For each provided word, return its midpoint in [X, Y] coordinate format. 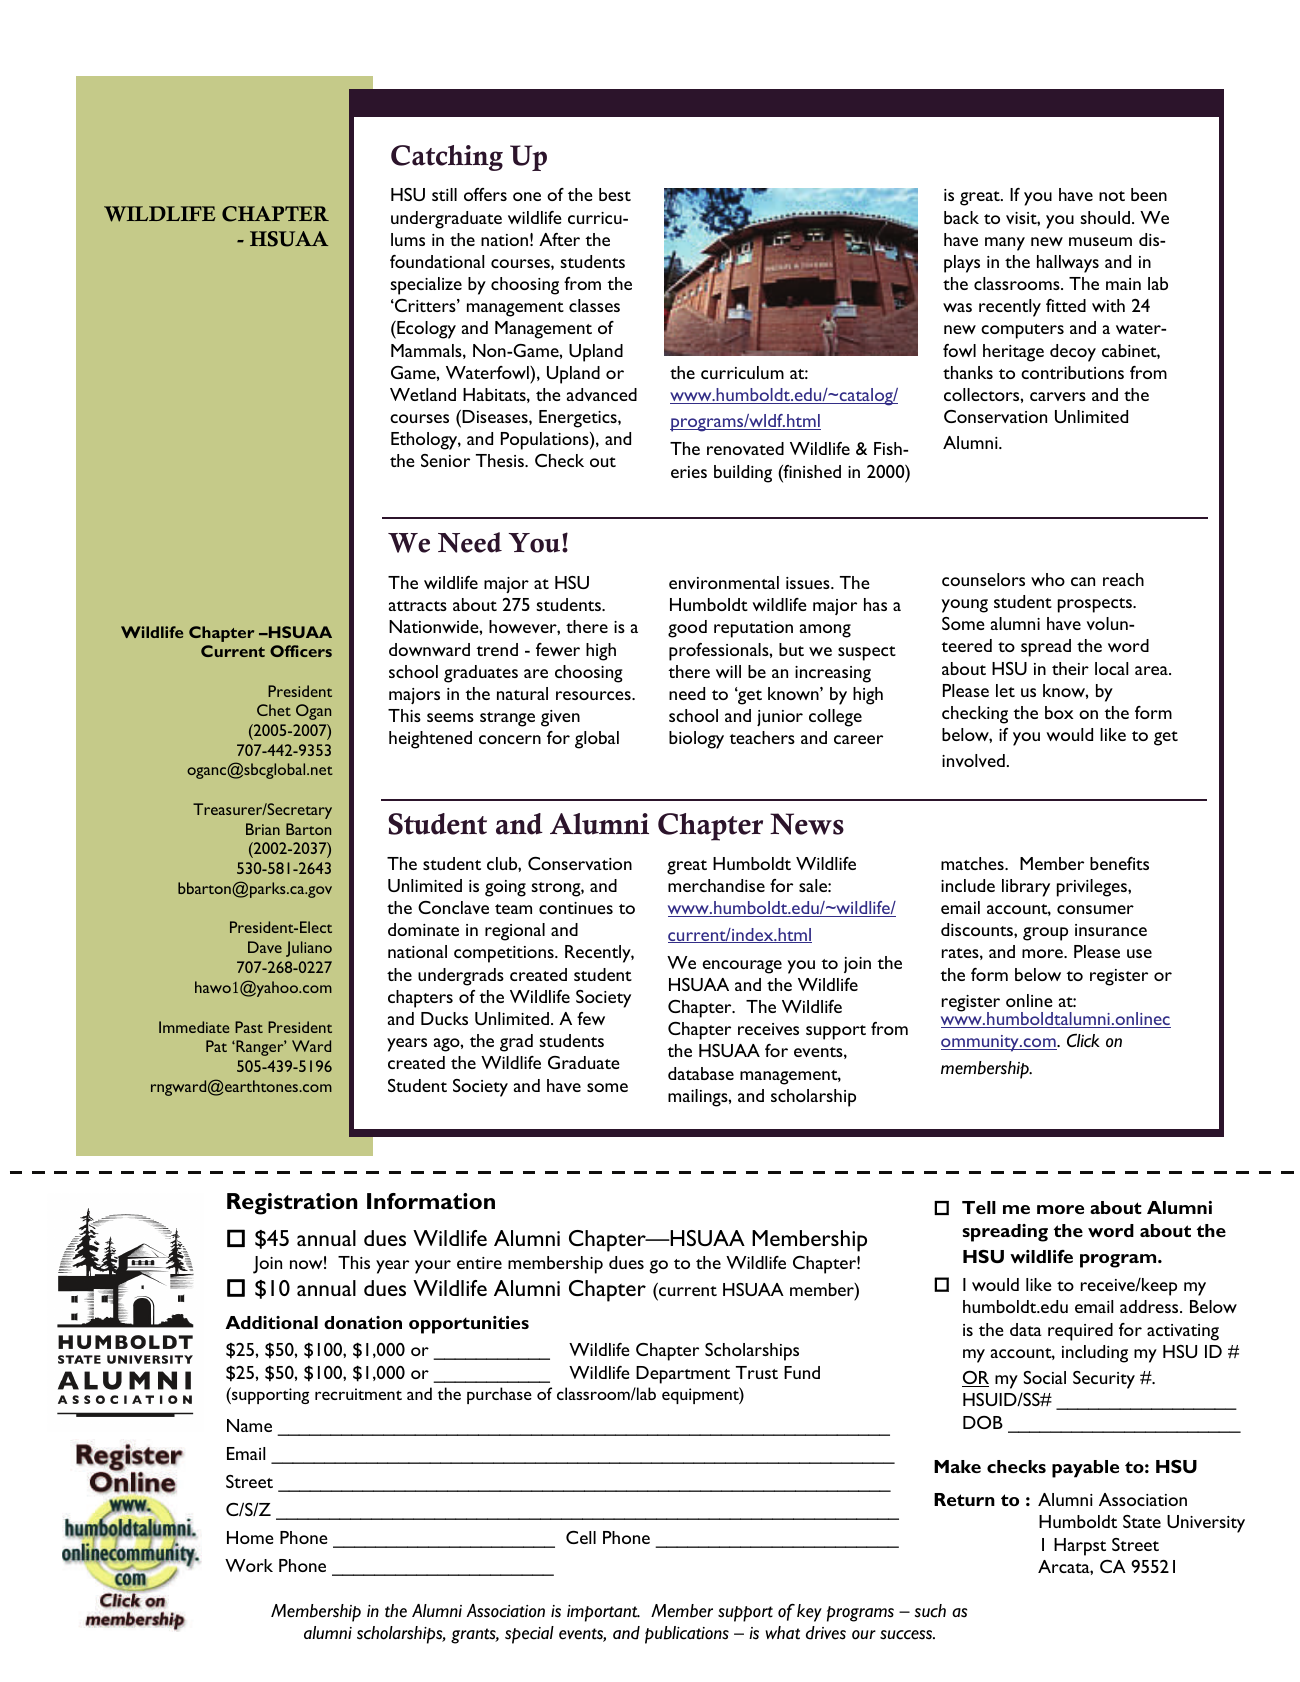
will [728, 671]
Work [249, 1565]
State [1142, 1521]
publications [687, 1635]
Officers [301, 651]
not [1112, 196]
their [1070, 668]
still [444, 194]
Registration [292, 1204]
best [615, 194]
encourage [742, 967]
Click [1083, 1040]
